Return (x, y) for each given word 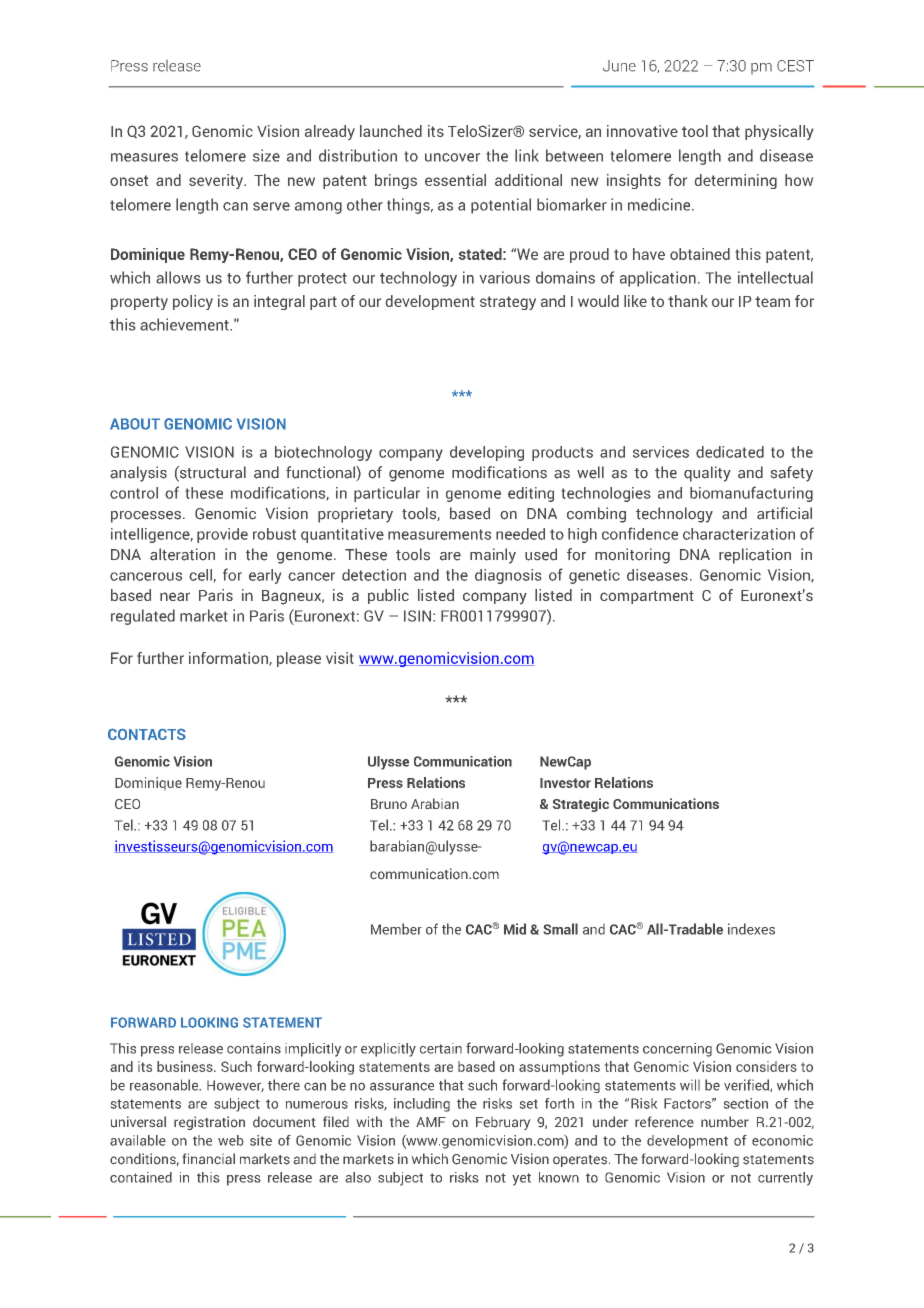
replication (755, 556)
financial (209, 1158)
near (175, 596)
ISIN (417, 616)
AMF (431, 1122)
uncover (452, 157)
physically (779, 132)
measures (144, 157)
